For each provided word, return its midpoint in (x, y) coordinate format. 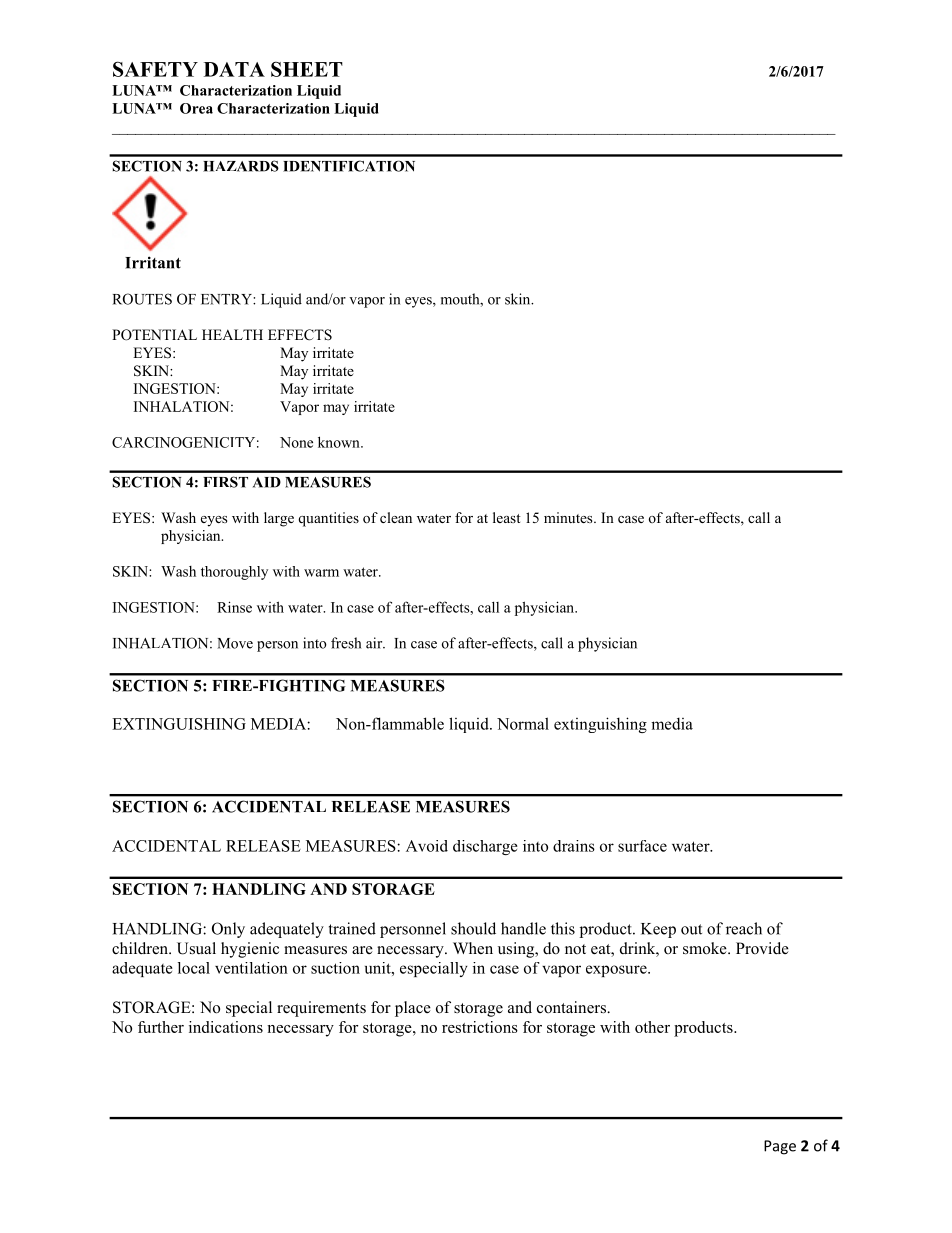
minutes (569, 517)
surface (642, 846)
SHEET (307, 69)
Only (228, 930)
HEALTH (232, 334)
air (375, 643)
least (507, 517)
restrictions (480, 1027)
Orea (196, 108)
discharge (485, 847)
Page (780, 1147)
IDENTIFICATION (349, 166)
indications (226, 1027)
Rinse (234, 607)
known (340, 442)
